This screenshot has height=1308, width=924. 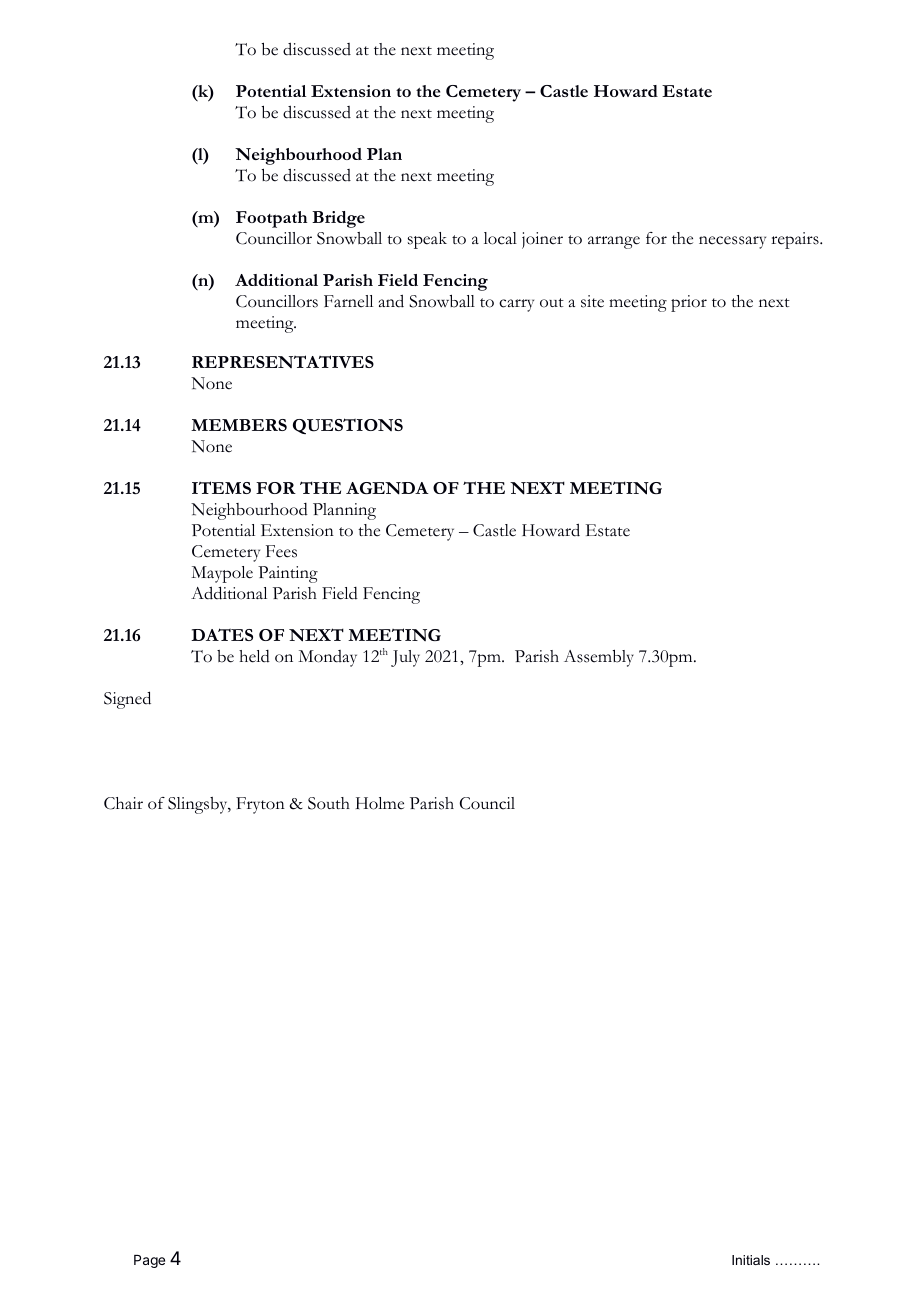 What do you see at coordinates (221, 487) in the screenshot?
I see `ITEMS` at bounding box center [221, 487].
